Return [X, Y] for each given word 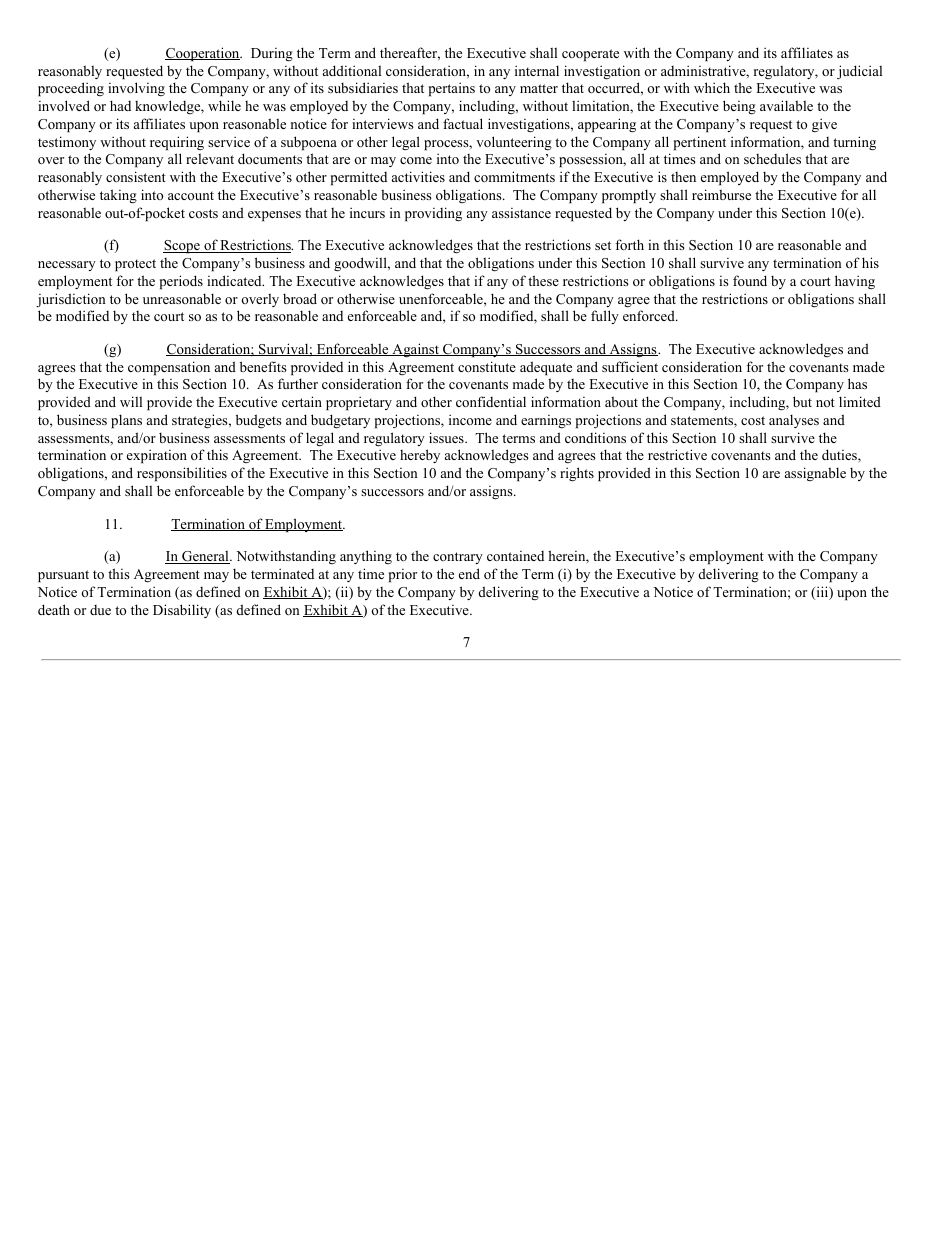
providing [433, 214]
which [712, 87]
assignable [815, 474]
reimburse [721, 194]
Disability [182, 611]
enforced [650, 315]
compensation [169, 368]
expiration [157, 456]
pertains [452, 89]
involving [136, 89]
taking [118, 196]
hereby [420, 456]
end [469, 573]
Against [415, 350]
